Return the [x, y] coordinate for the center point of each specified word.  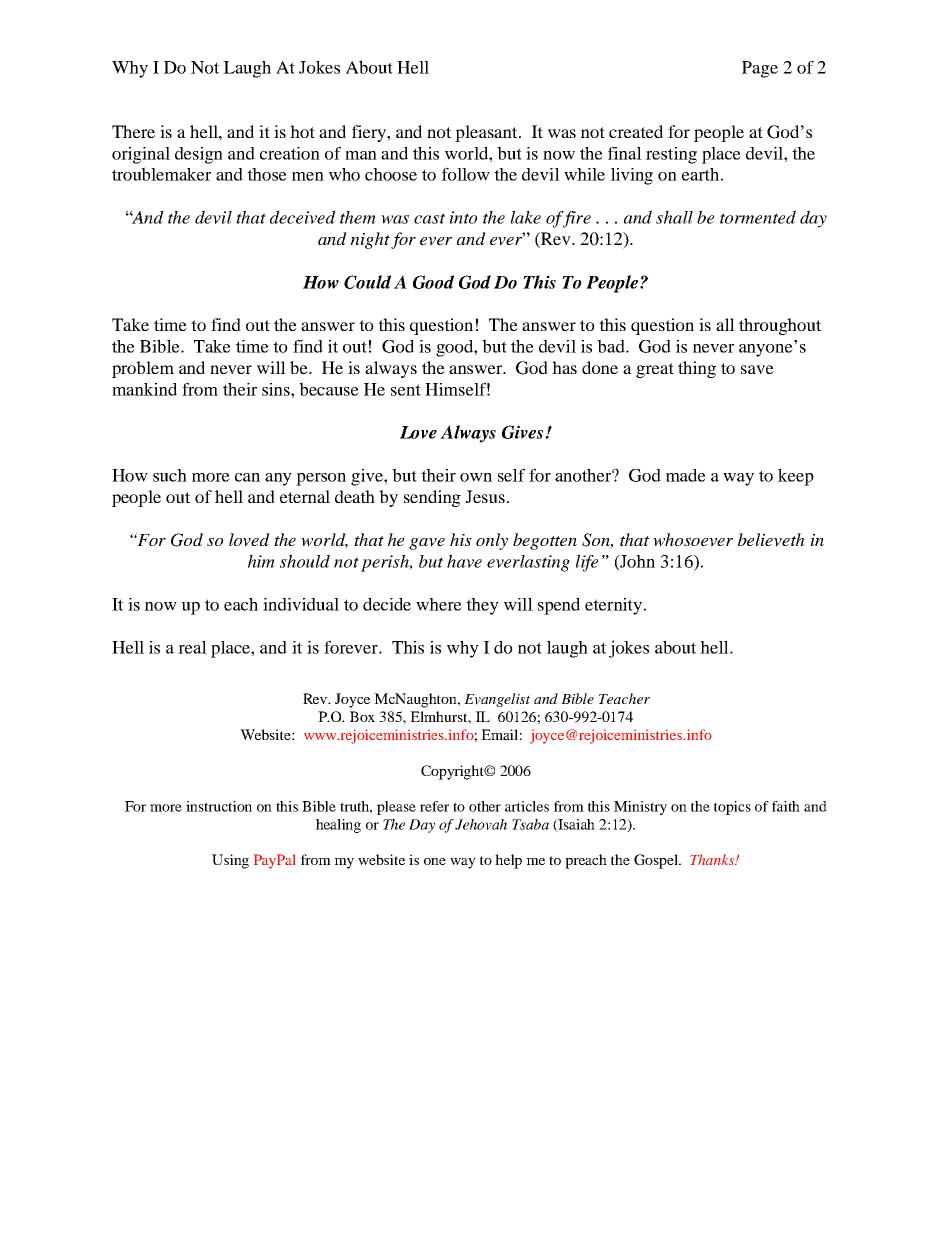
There [133, 131]
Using [230, 861]
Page [760, 69]
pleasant [487, 133]
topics [732, 808]
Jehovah [481, 824]
